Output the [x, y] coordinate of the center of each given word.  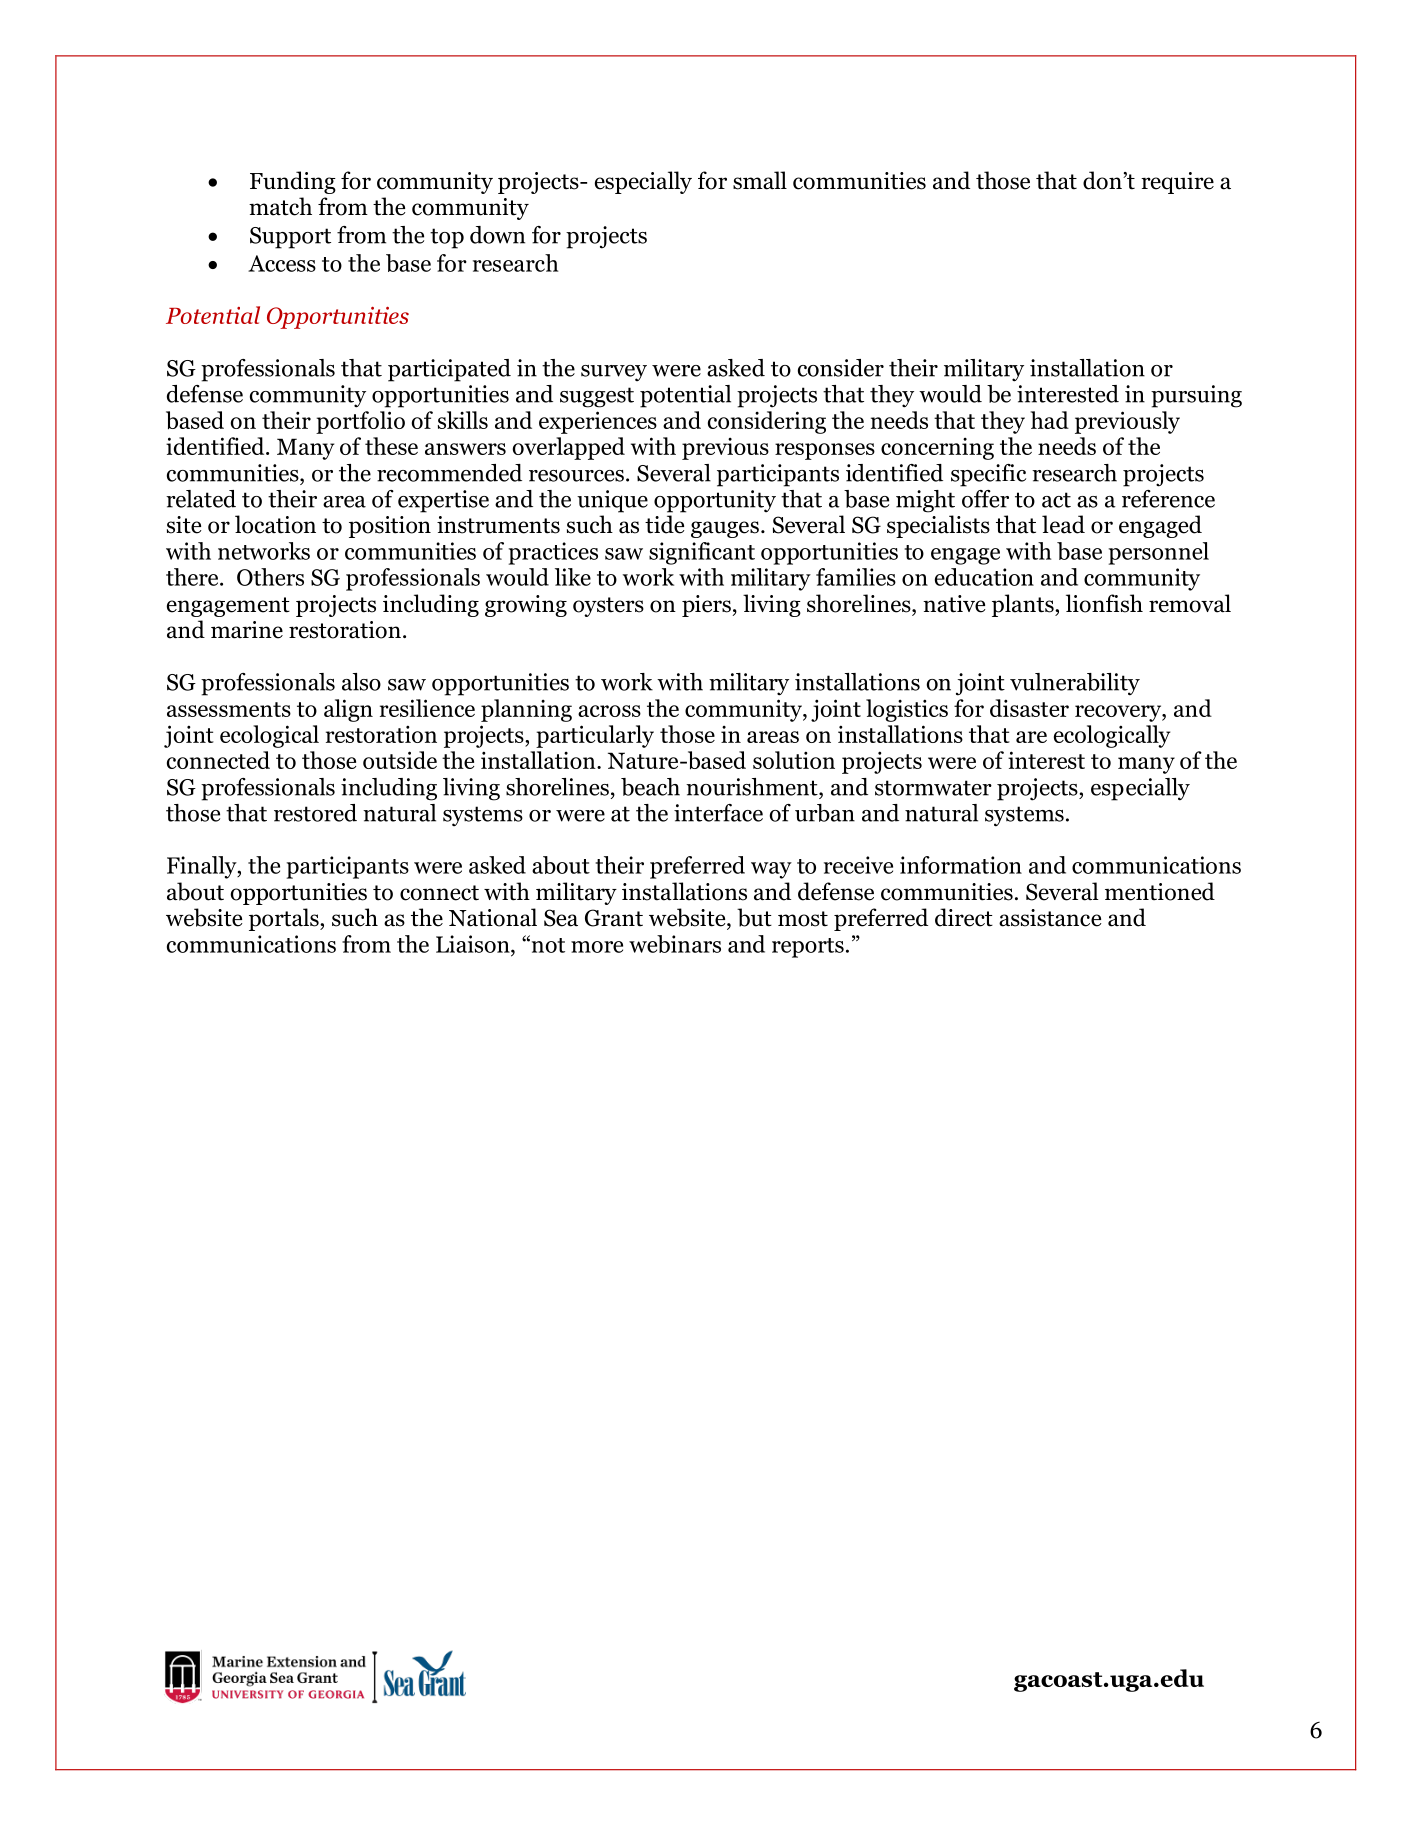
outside [400, 760]
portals [285, 919]
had [1050, 420]
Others [270, 577]
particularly [595, 736]
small [760, 180]
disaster [1029, 708]
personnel [1159, 553]
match [280, 206]
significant [702, 553]
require [1177, 183]
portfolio [360, 422]
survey [614, 373]
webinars [675, 944]
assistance [1050, 918]
